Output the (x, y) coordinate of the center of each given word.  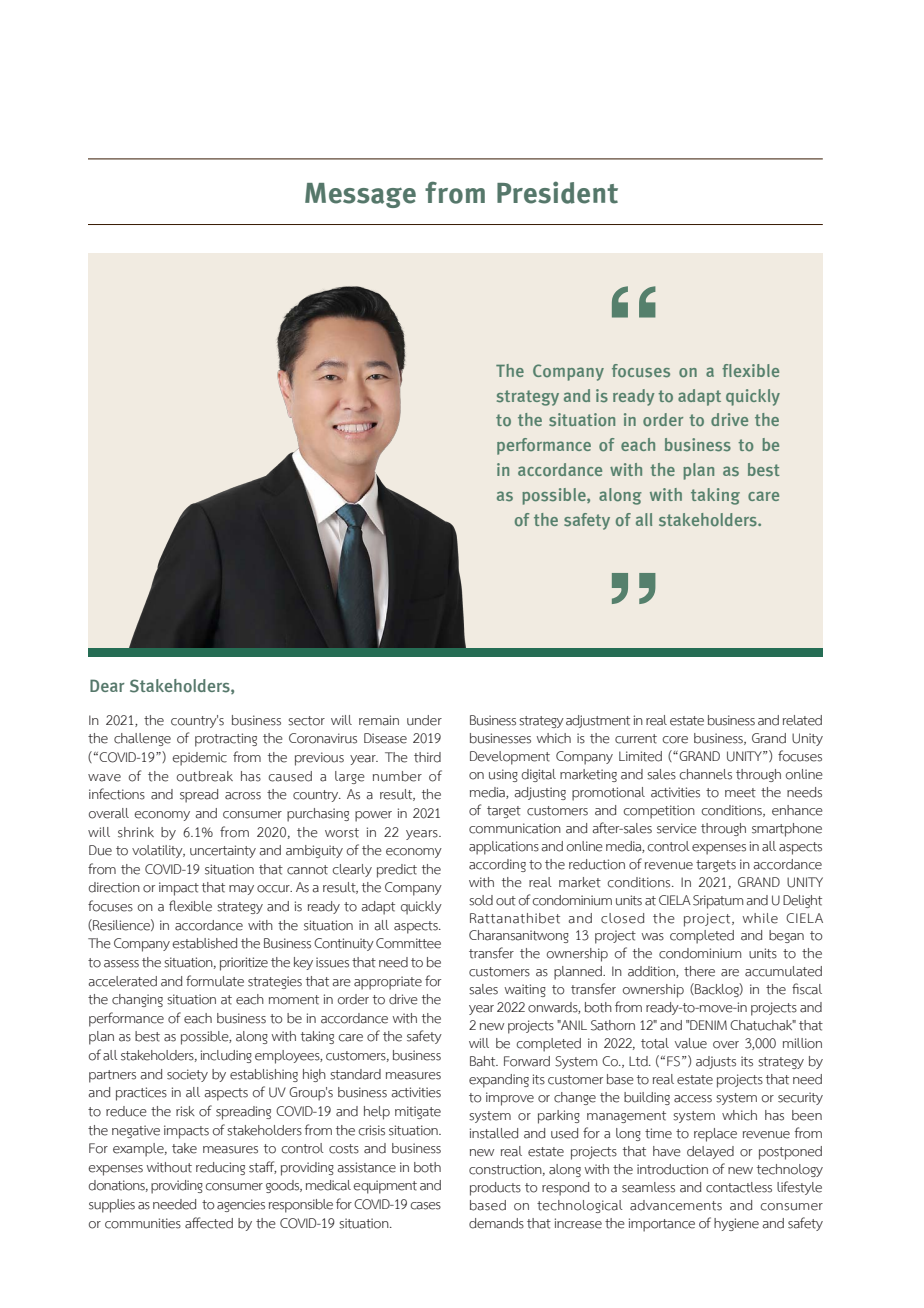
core (675, 740)
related (802, 720)
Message (360, 195)
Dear (107, 685)
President (557, 192)
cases (425, 1206)
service (677, 828)
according (497, 865)
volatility (158, 851)
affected (209, 1223)
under (424, 720)
